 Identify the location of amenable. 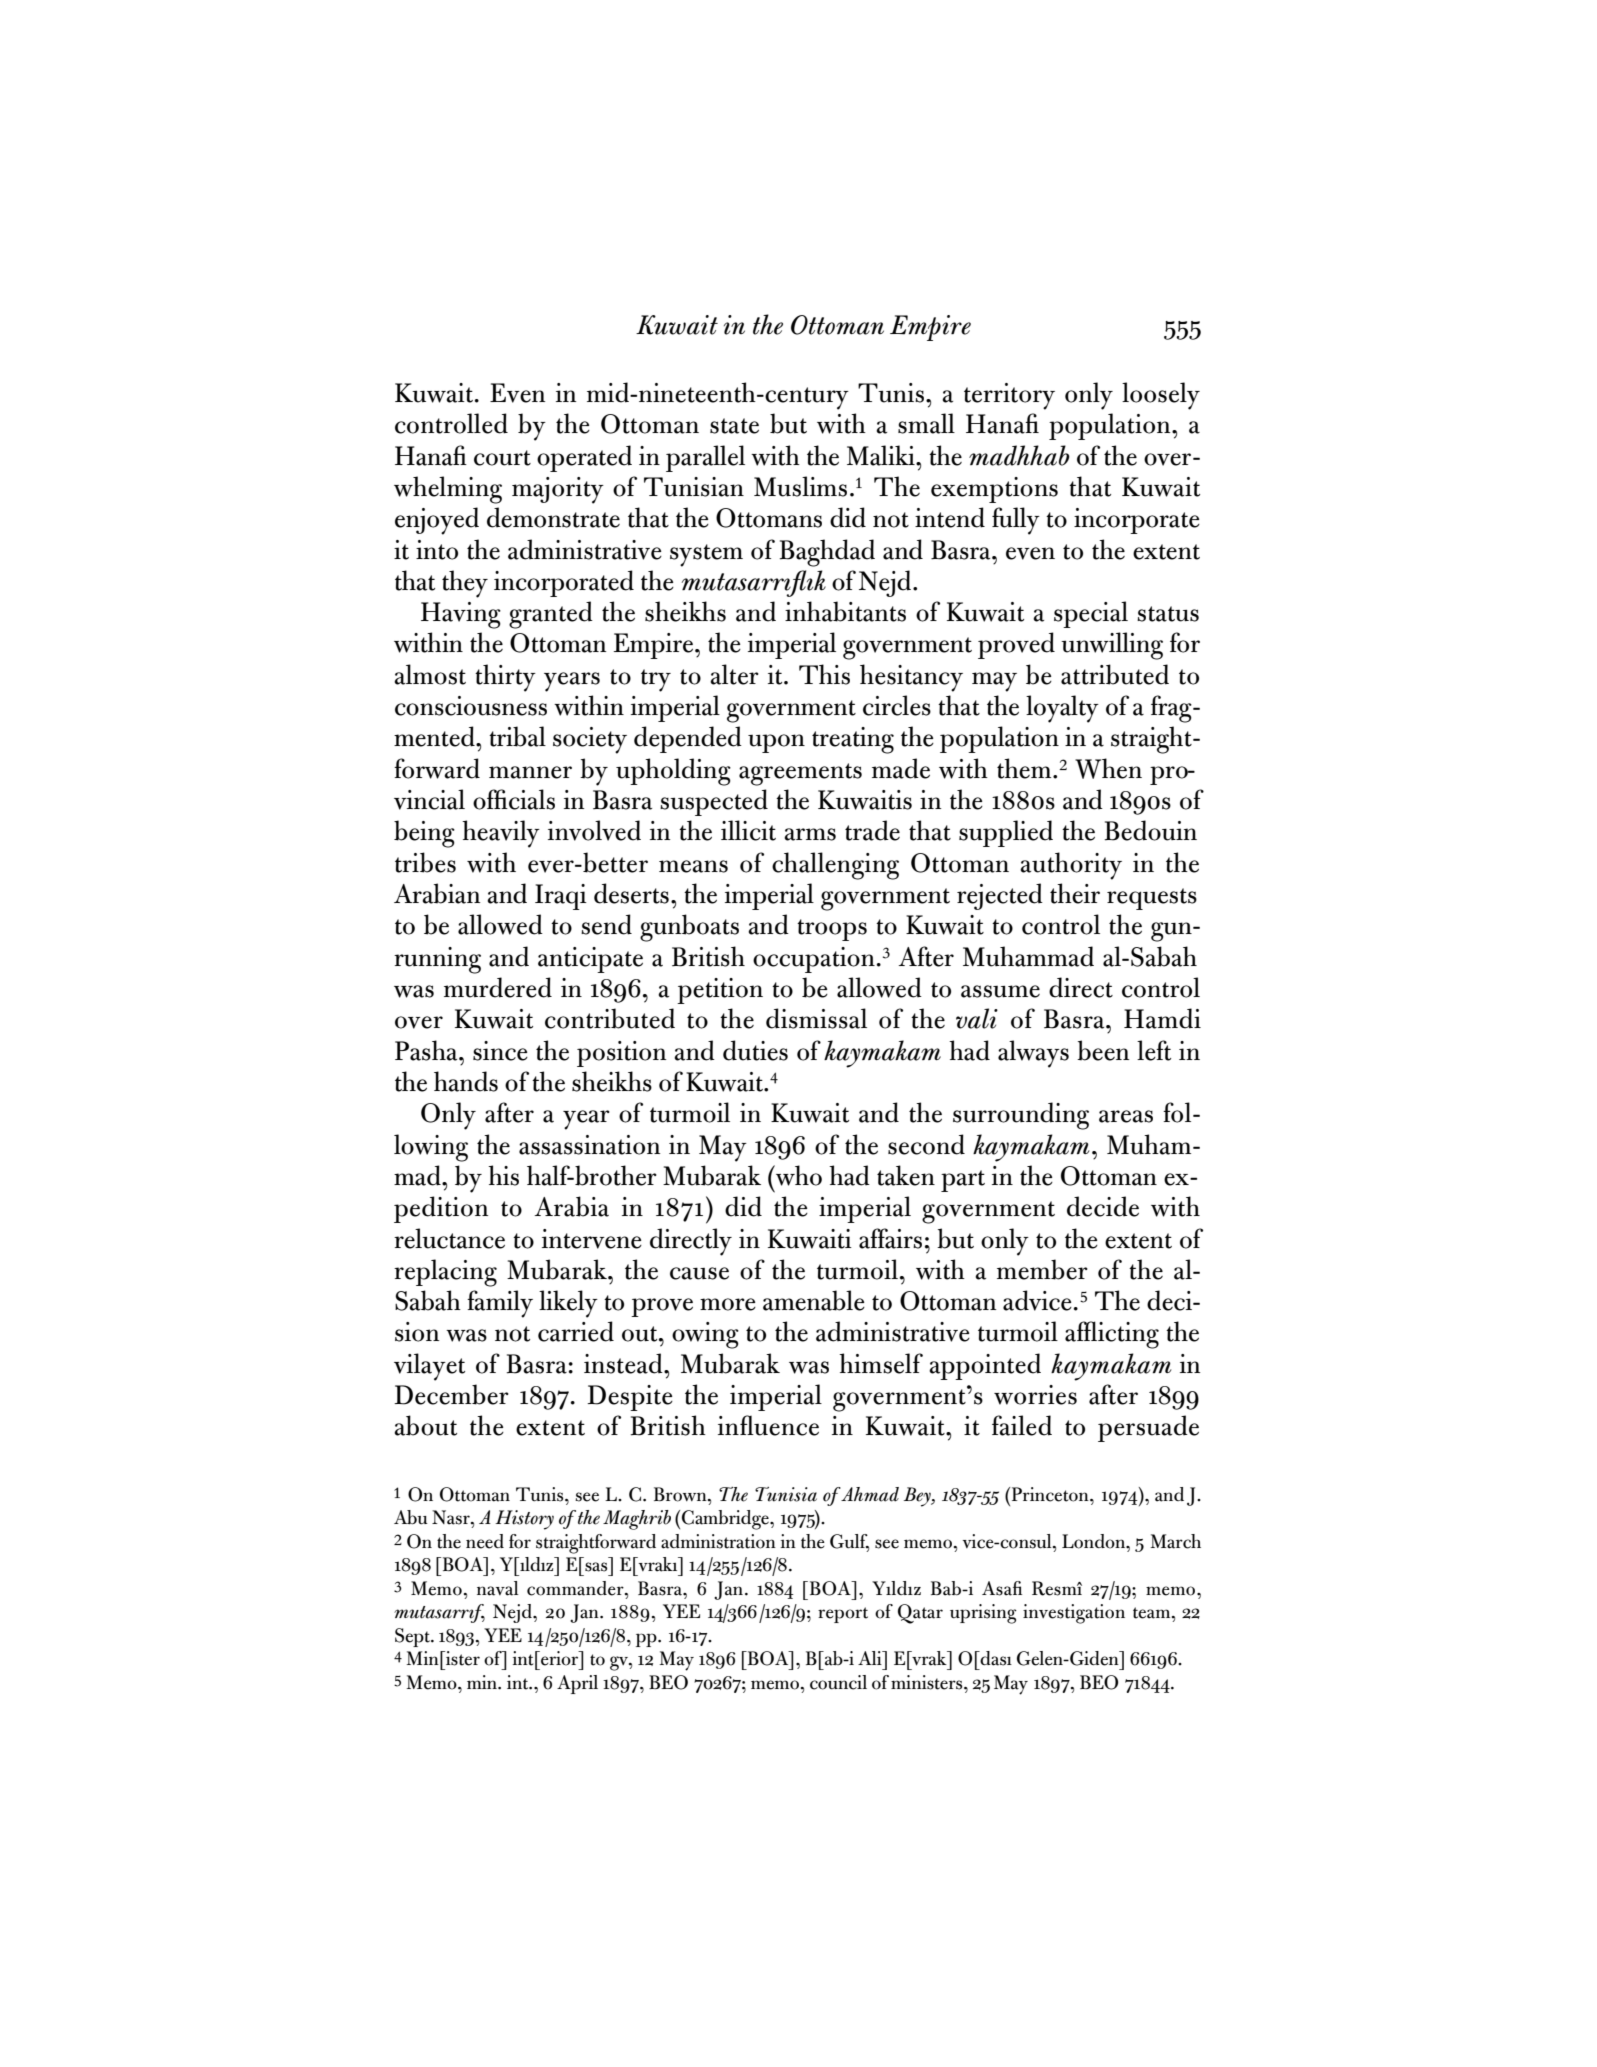
(814, 1300).
